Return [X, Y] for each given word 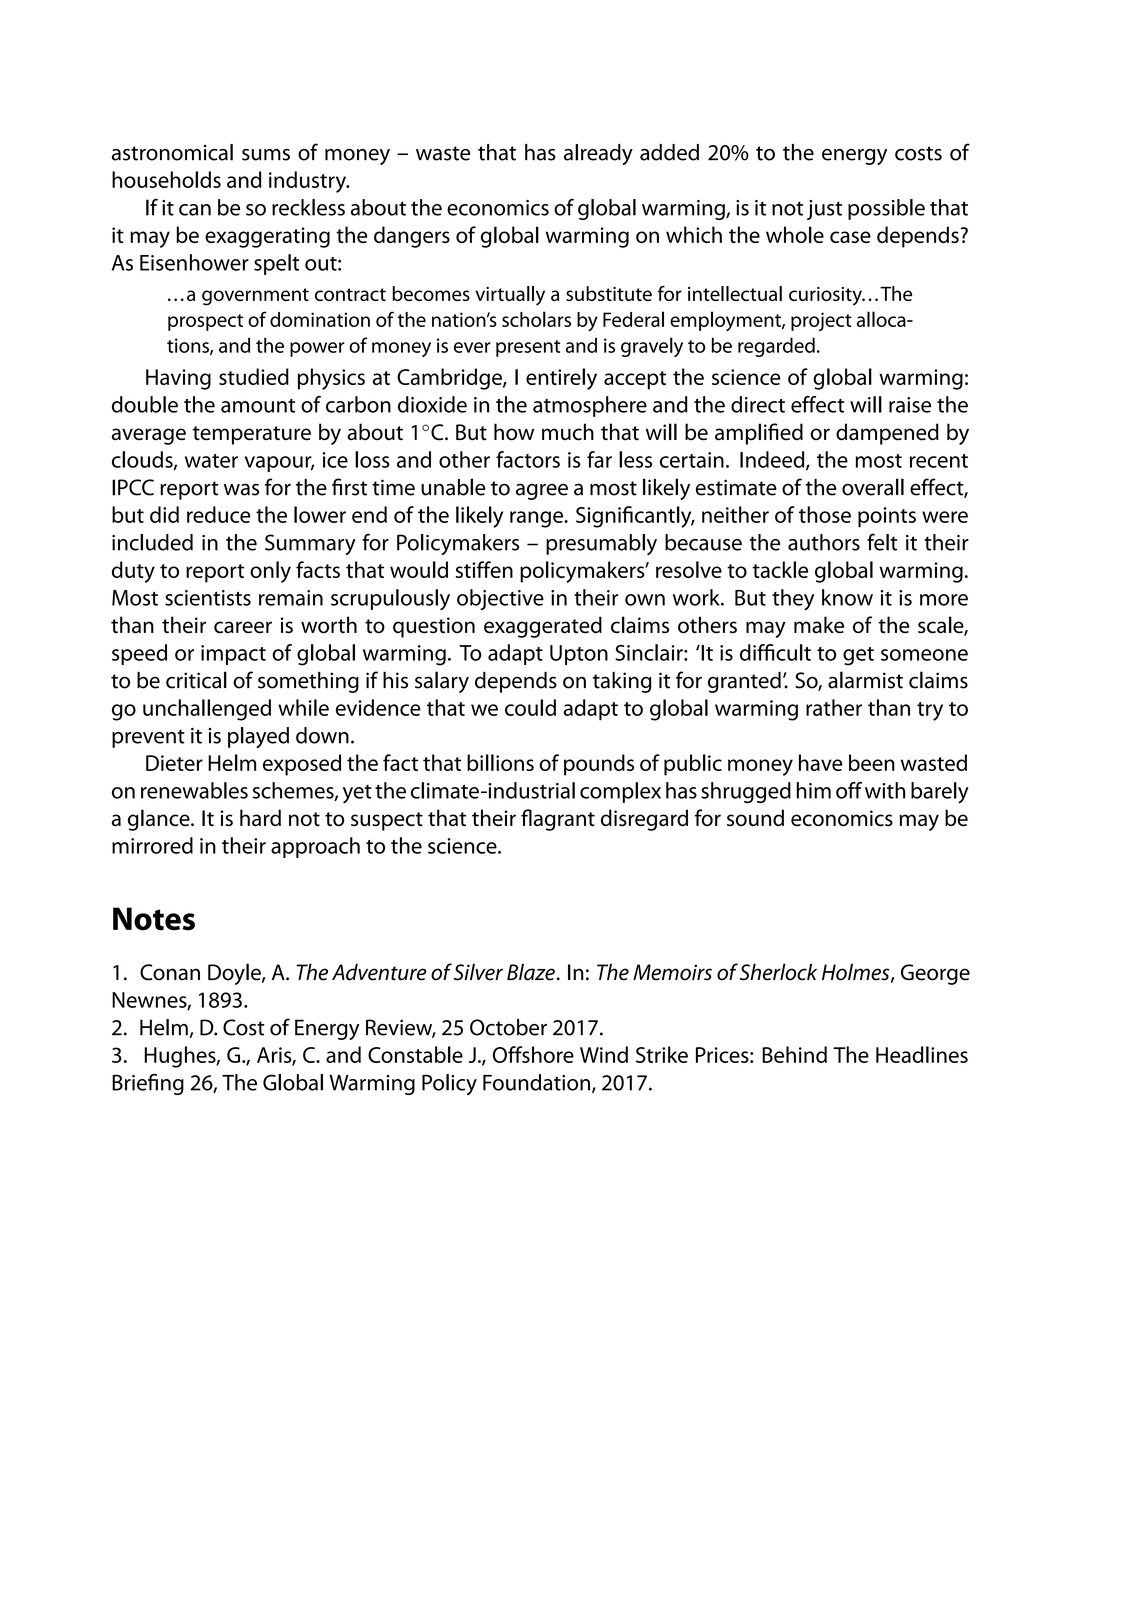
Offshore [533, 1054]
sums [266, 155]
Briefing [148, 1084]
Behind [794, 1054]
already [598, 154]
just [824, 210]
